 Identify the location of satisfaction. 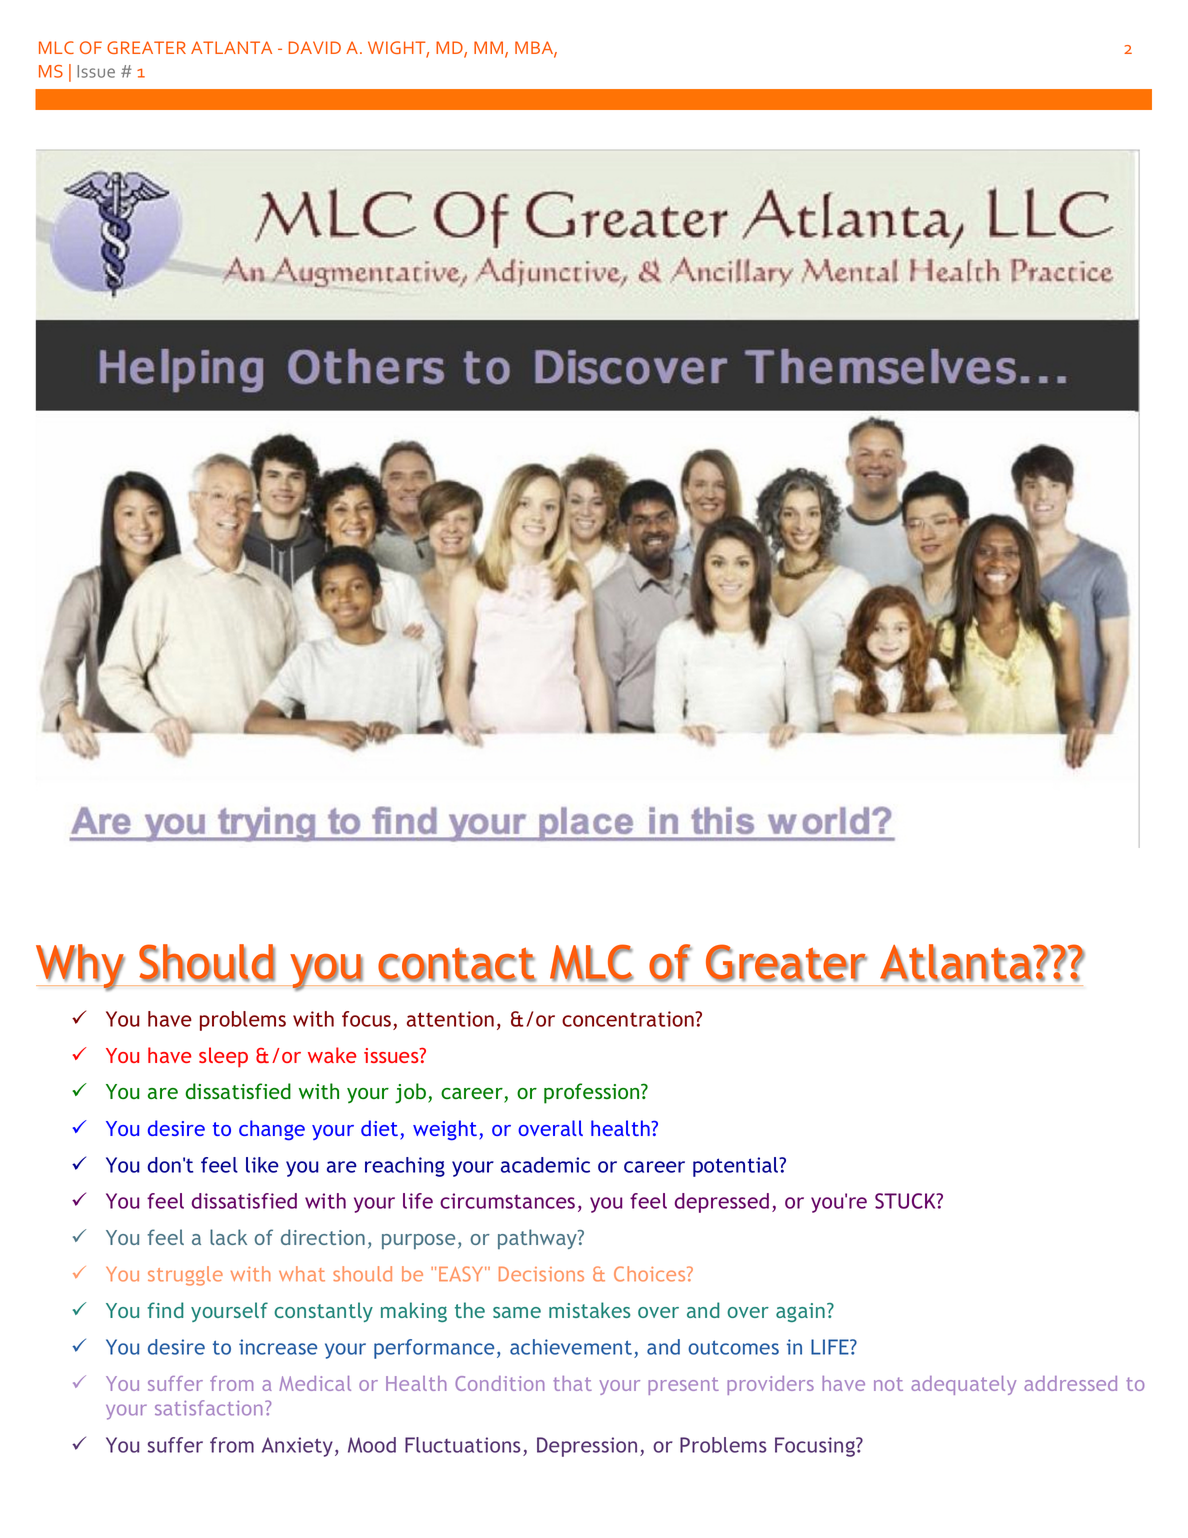
(209, 1408).
